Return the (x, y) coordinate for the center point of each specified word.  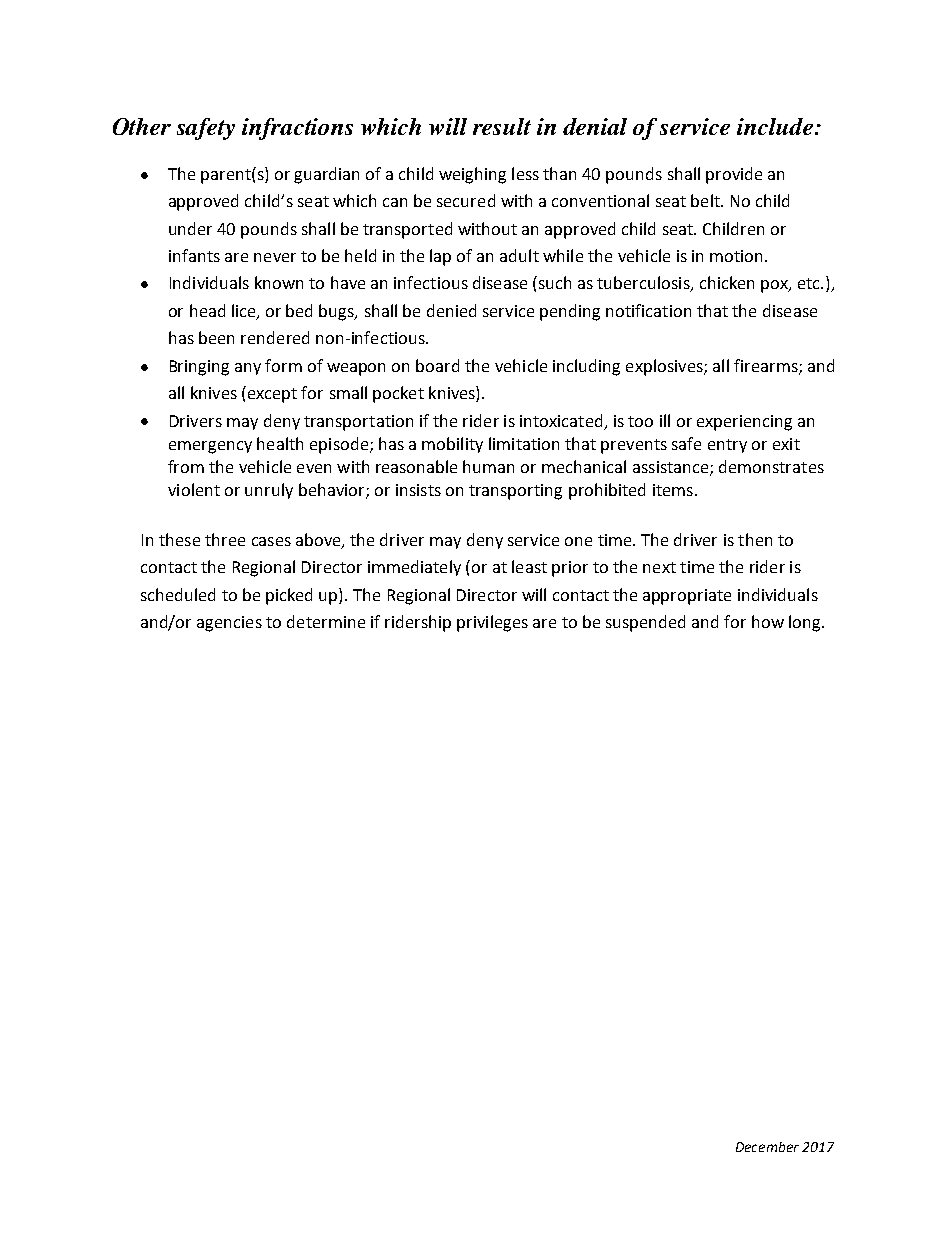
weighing (472, 175)
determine (326, 621)
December (767, 1147)
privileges (492, 623)
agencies (229, 624)
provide (734, 175)
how (768, 621)
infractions (297, 129)
